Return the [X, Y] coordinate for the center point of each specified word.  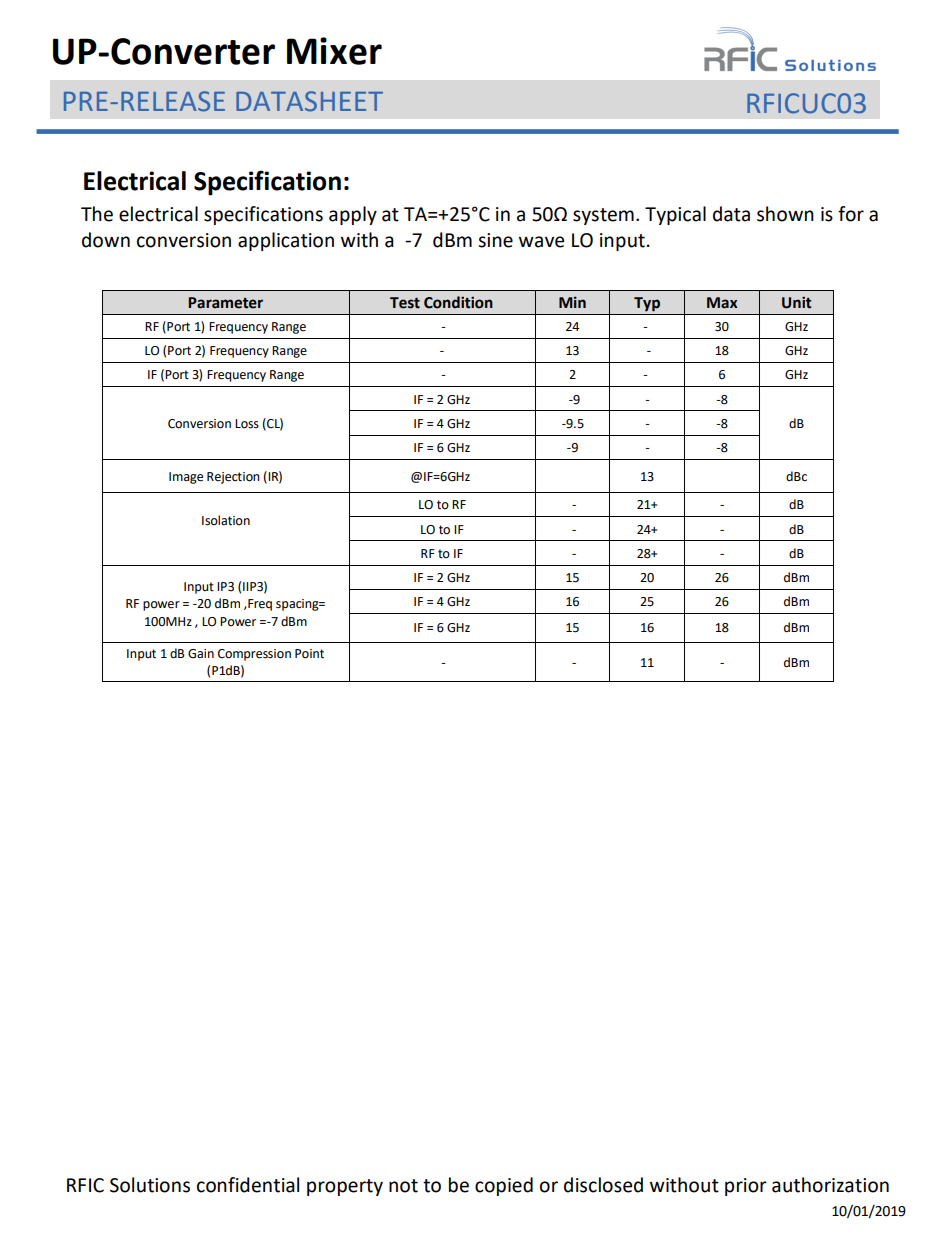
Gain [201, 654]
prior [746, 1187]
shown [785, 214]
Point [309, 654]
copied [504, 1186]
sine [495, 240]
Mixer [334, 51]
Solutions [150, 1185]
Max [722, 303]
